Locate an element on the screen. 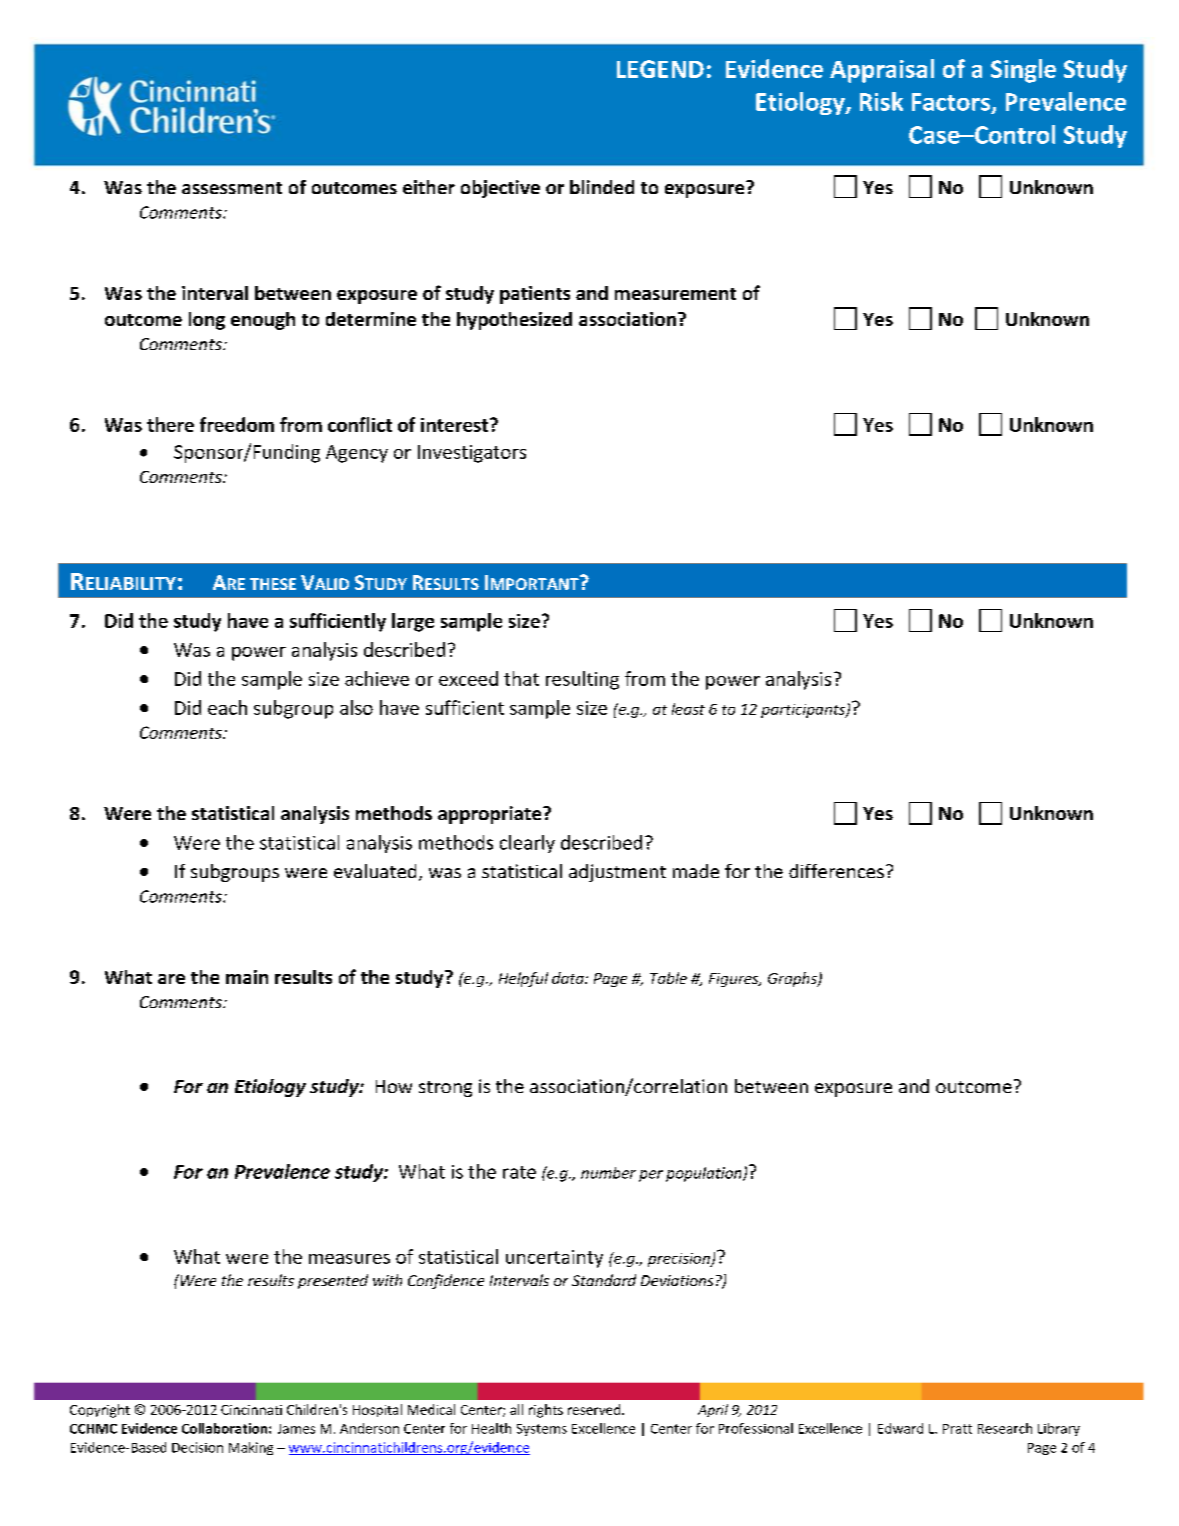 The height and width of the screenshot is (1526, 1179). differences is located at coordinates (836, 871).
